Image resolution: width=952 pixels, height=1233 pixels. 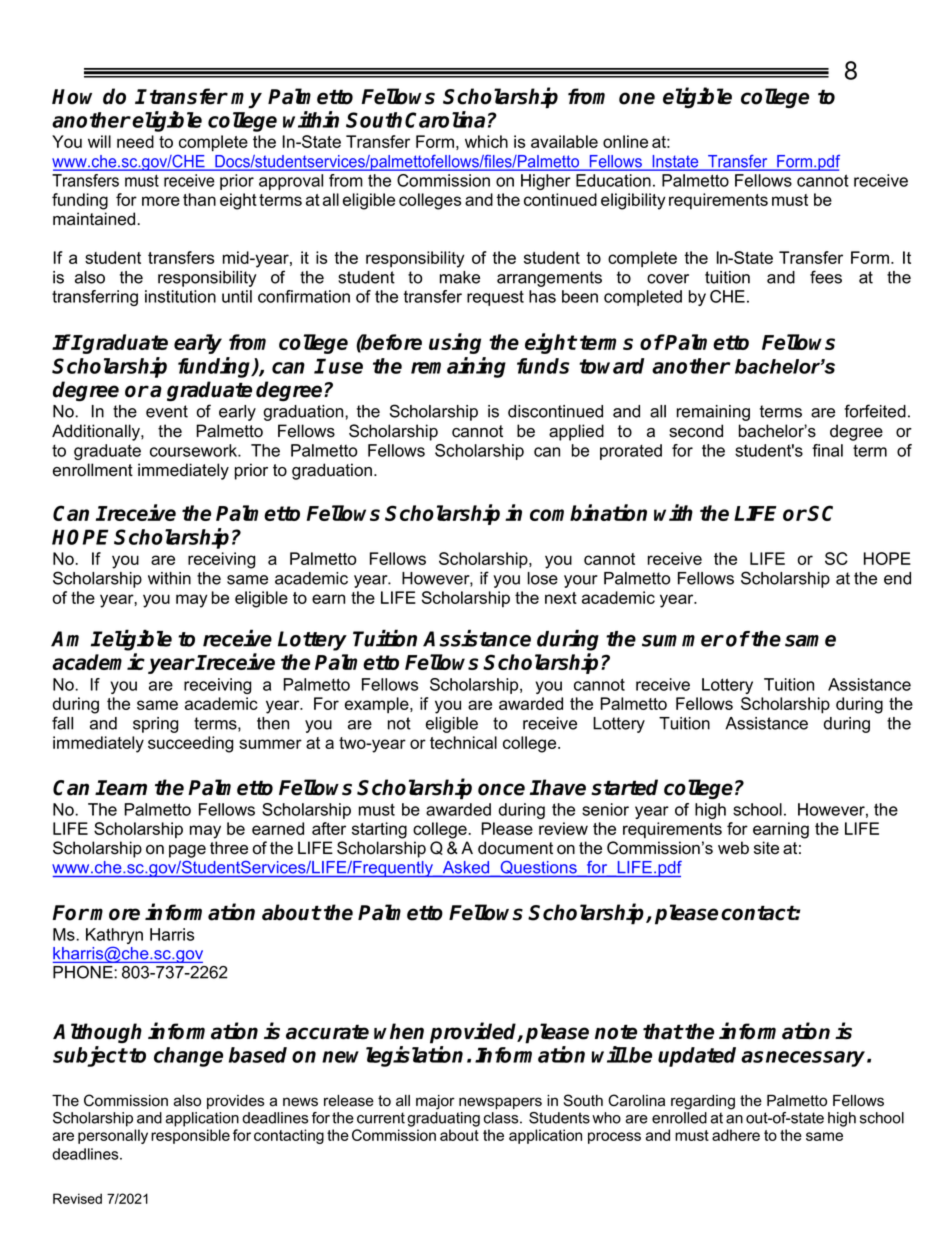 I want to click on applied, so click(x=576, y=432).
